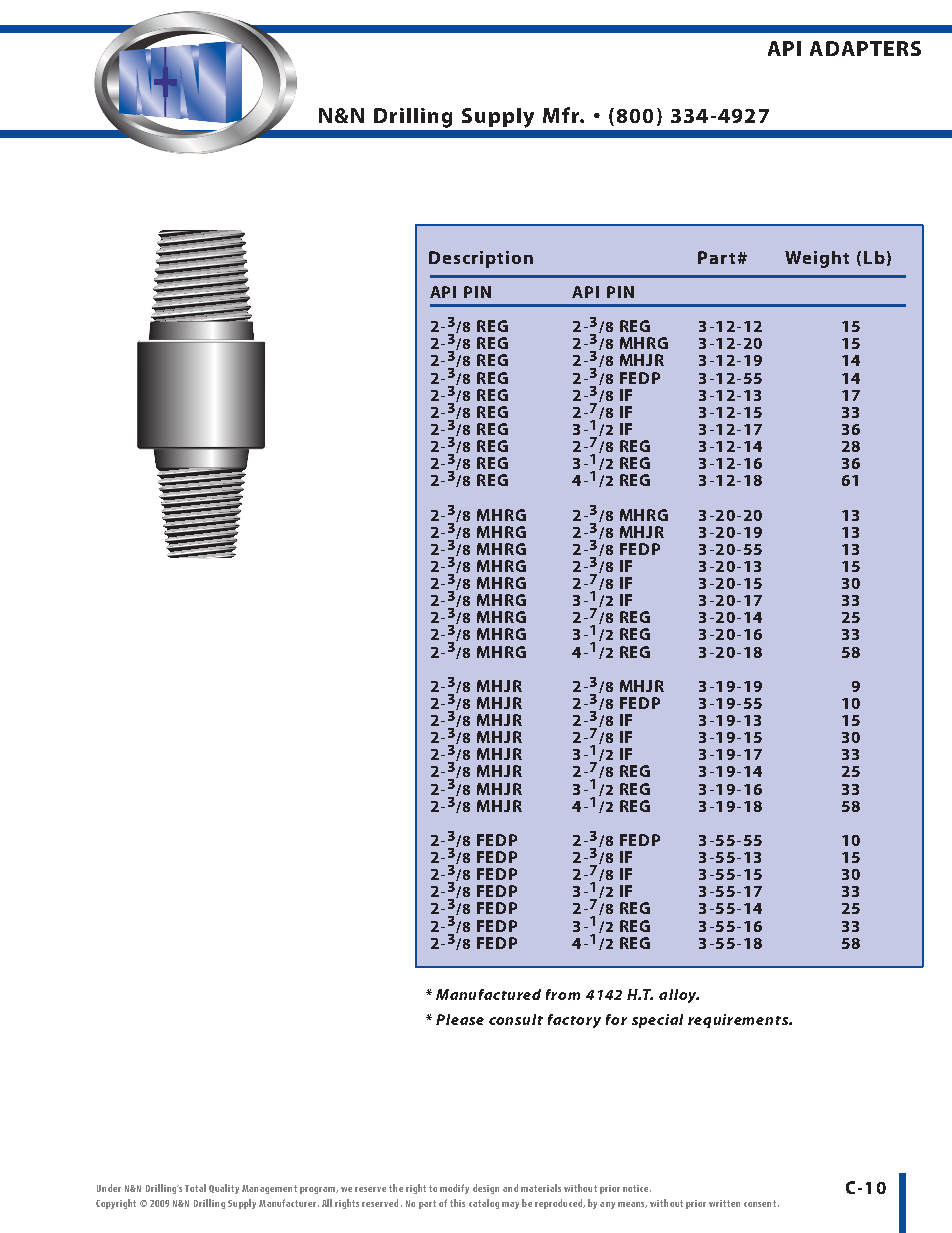 This screenshot has height=1233, width=952. Describe the element at coordinates (739, 1021) in the screenshot. I see `requirements` at that location.
